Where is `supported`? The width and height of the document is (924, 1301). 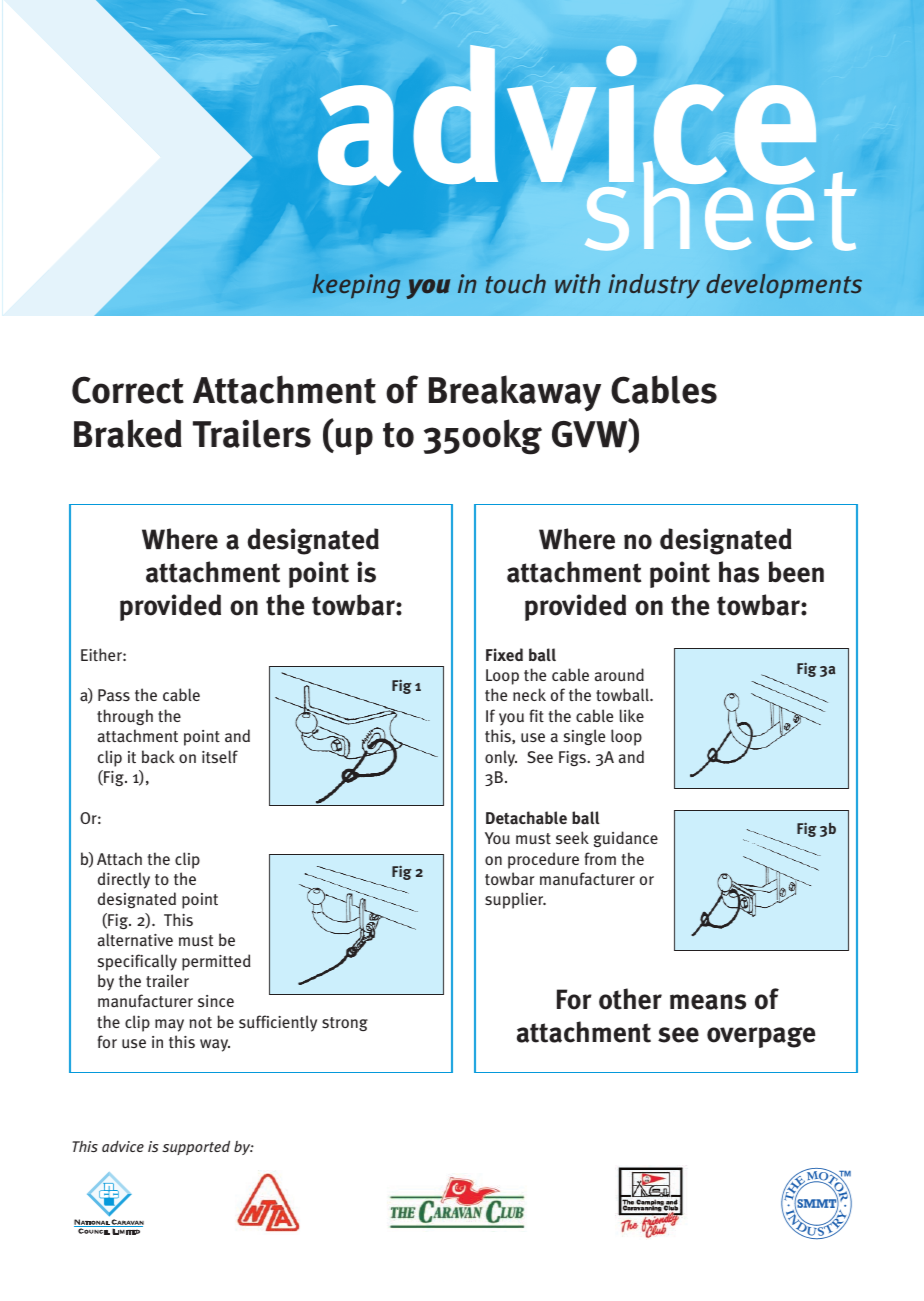 supported is located at coordinates (196, 1148).
